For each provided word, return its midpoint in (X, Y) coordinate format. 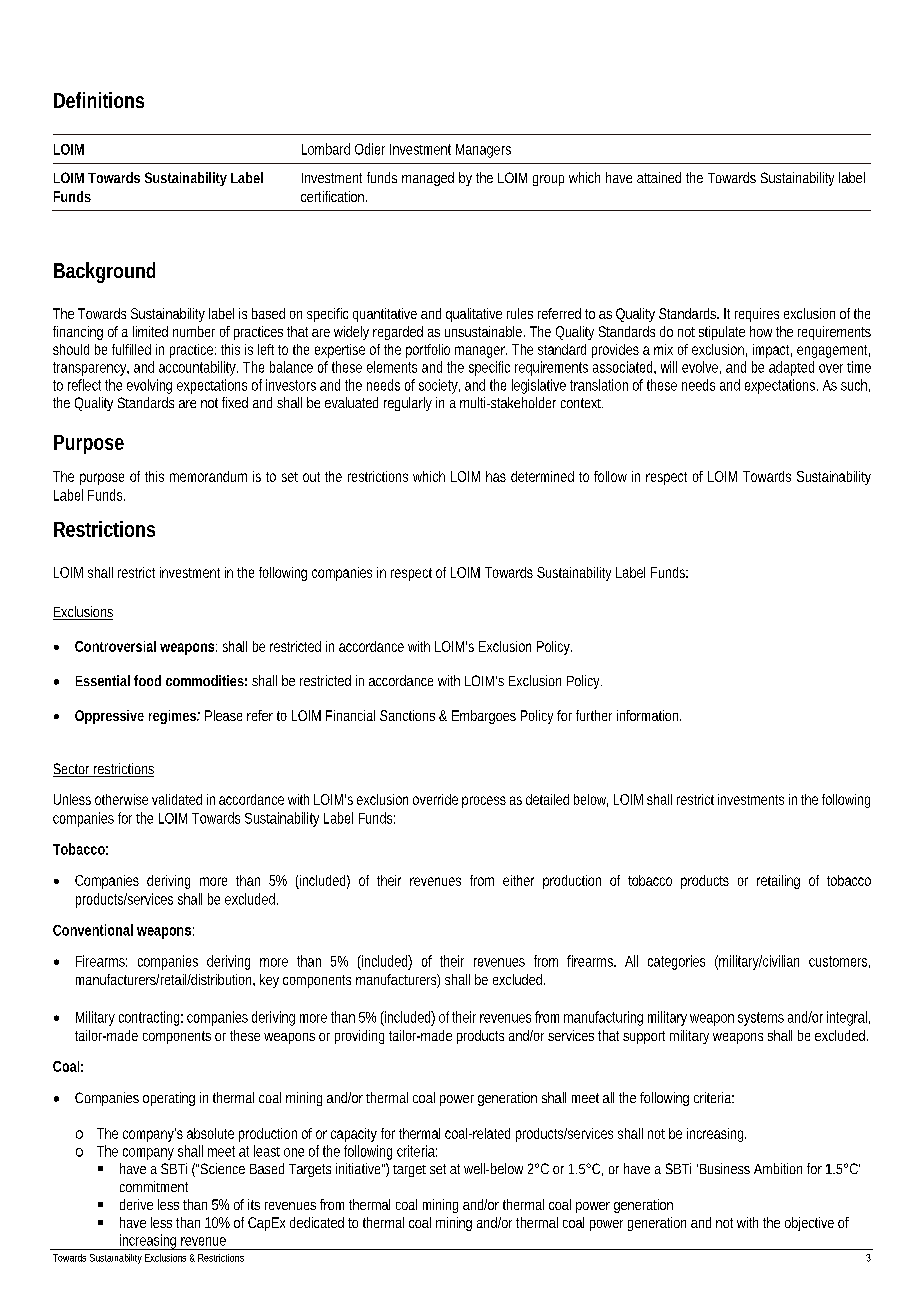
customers (839, 962)
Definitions (99, 100)
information (649, 715)
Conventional (93, 930)
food (147, 680)
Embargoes (484, 717)
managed (428, 179)
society (439, 386)
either (518, 880)
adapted (791, 368)
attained (659, 177)
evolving (149, 386)
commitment (154, 1186)
